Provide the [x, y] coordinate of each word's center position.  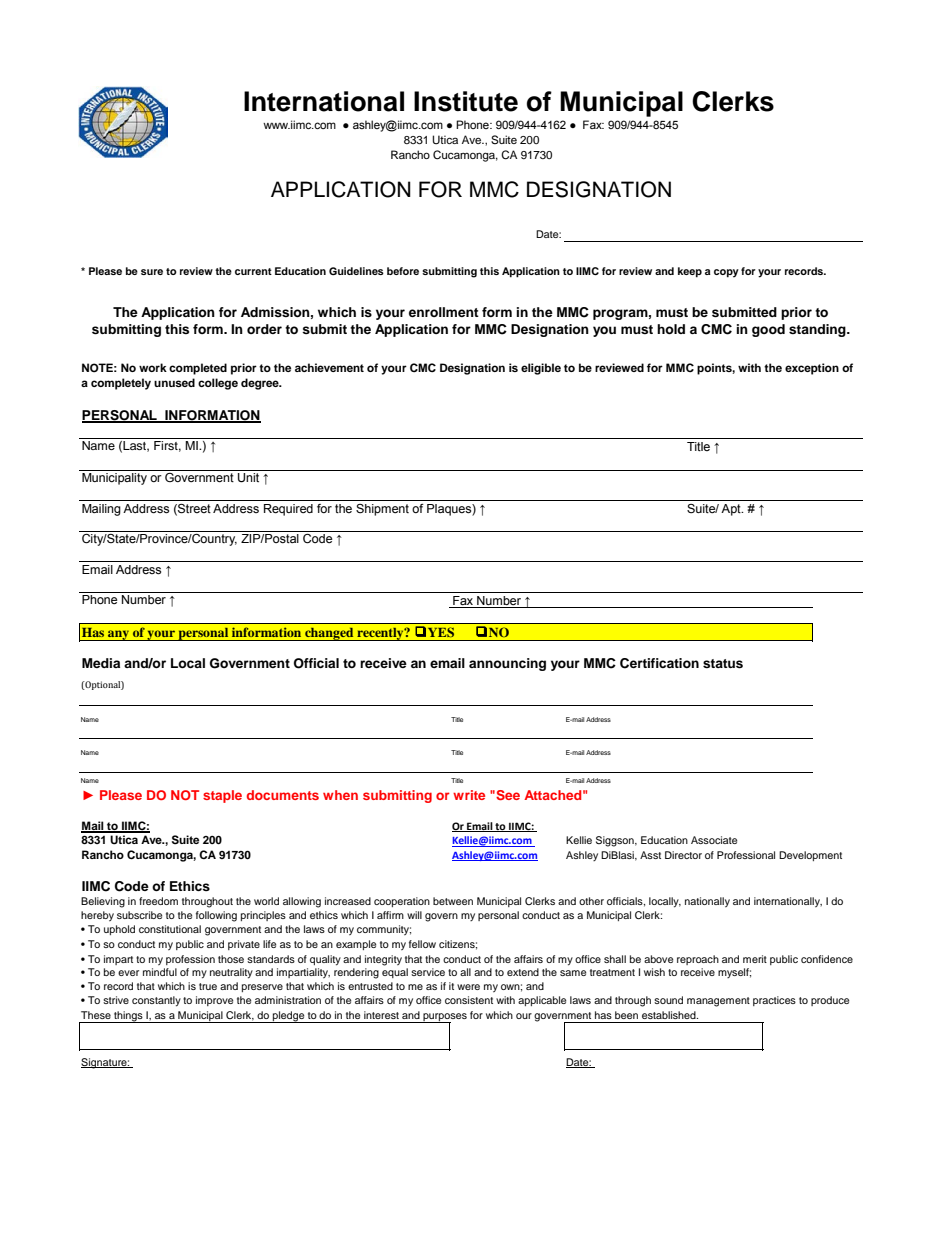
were [468, 987]
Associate [714, 840]
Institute [466, 101]
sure [152, 272]
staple [222, 796]
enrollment [444, 312]
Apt [732, 510]
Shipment [382, 510]
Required [288, 510]
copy [726, 273]
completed [198, 369]
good [768, 330]
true [208, 986]
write [469, 795]
